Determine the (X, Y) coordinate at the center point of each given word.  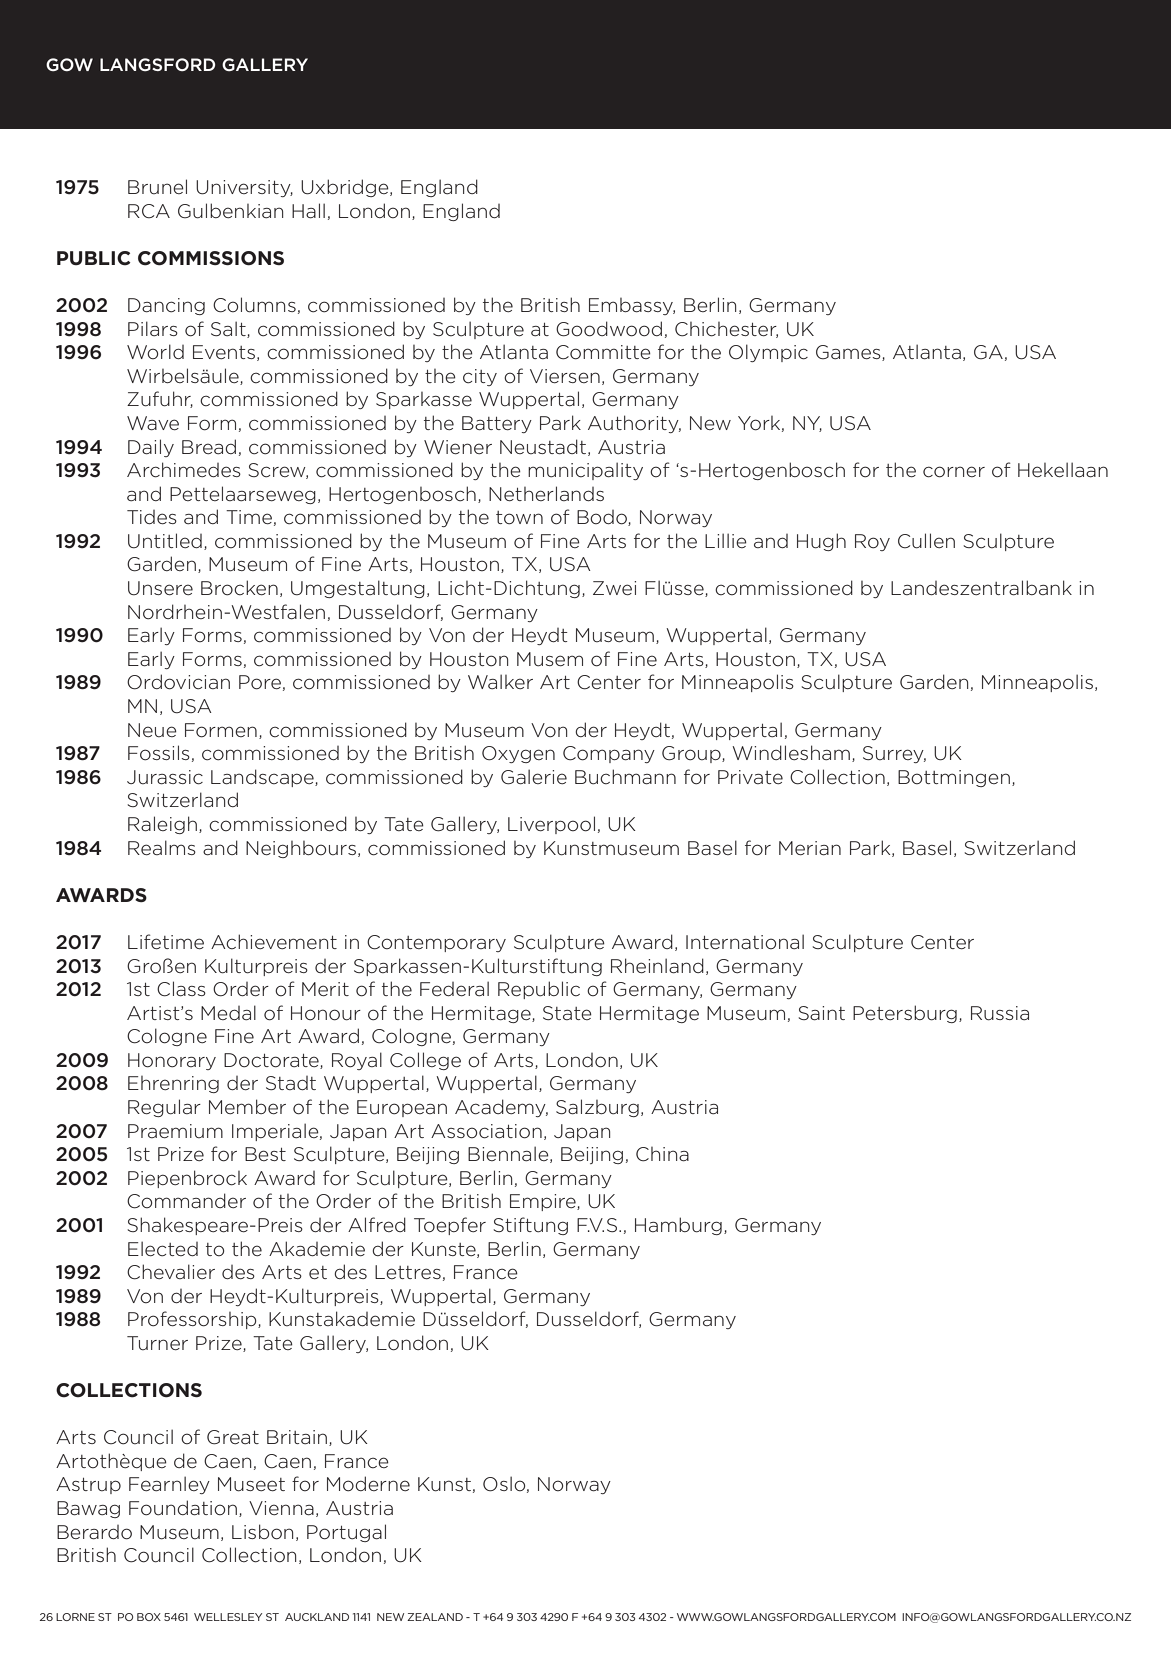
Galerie (534, 777)
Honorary (172, 1061)
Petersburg (905, 1014)
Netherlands (546, 493)
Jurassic (165, 777)
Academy (501, 1108)
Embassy (632, 306)
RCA (149, 211)
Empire (544, 1202)
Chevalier (171, 1272)
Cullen (926, 541)
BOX (149, 1617)
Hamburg (678, 1226)
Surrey (894, 754)
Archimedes (184, 470)
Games (849, 353)
